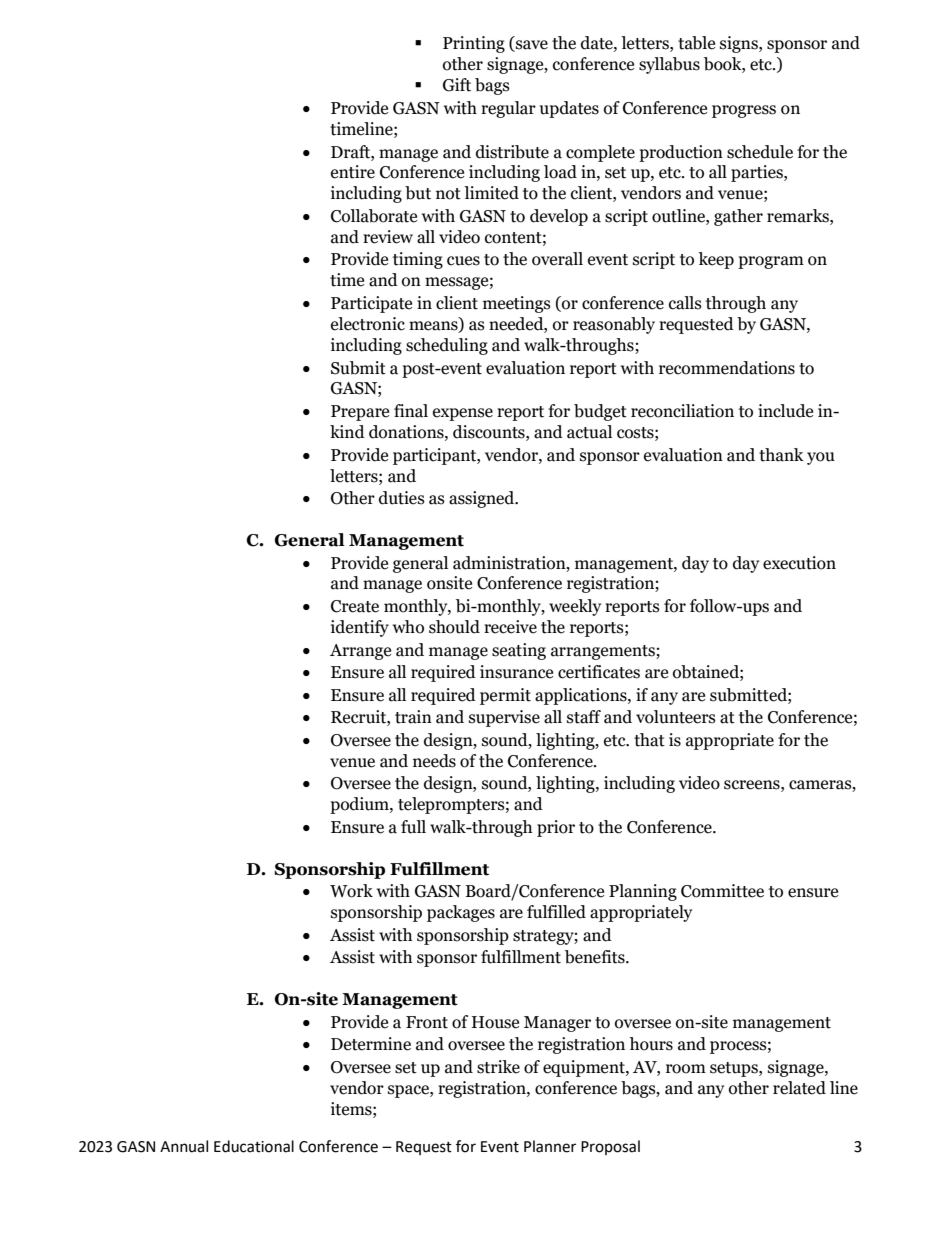 This document has height=1233, width=952. What do you see at coordinates (353, 172) in the document?
I see `entire` at bounding box center [353, 172].
